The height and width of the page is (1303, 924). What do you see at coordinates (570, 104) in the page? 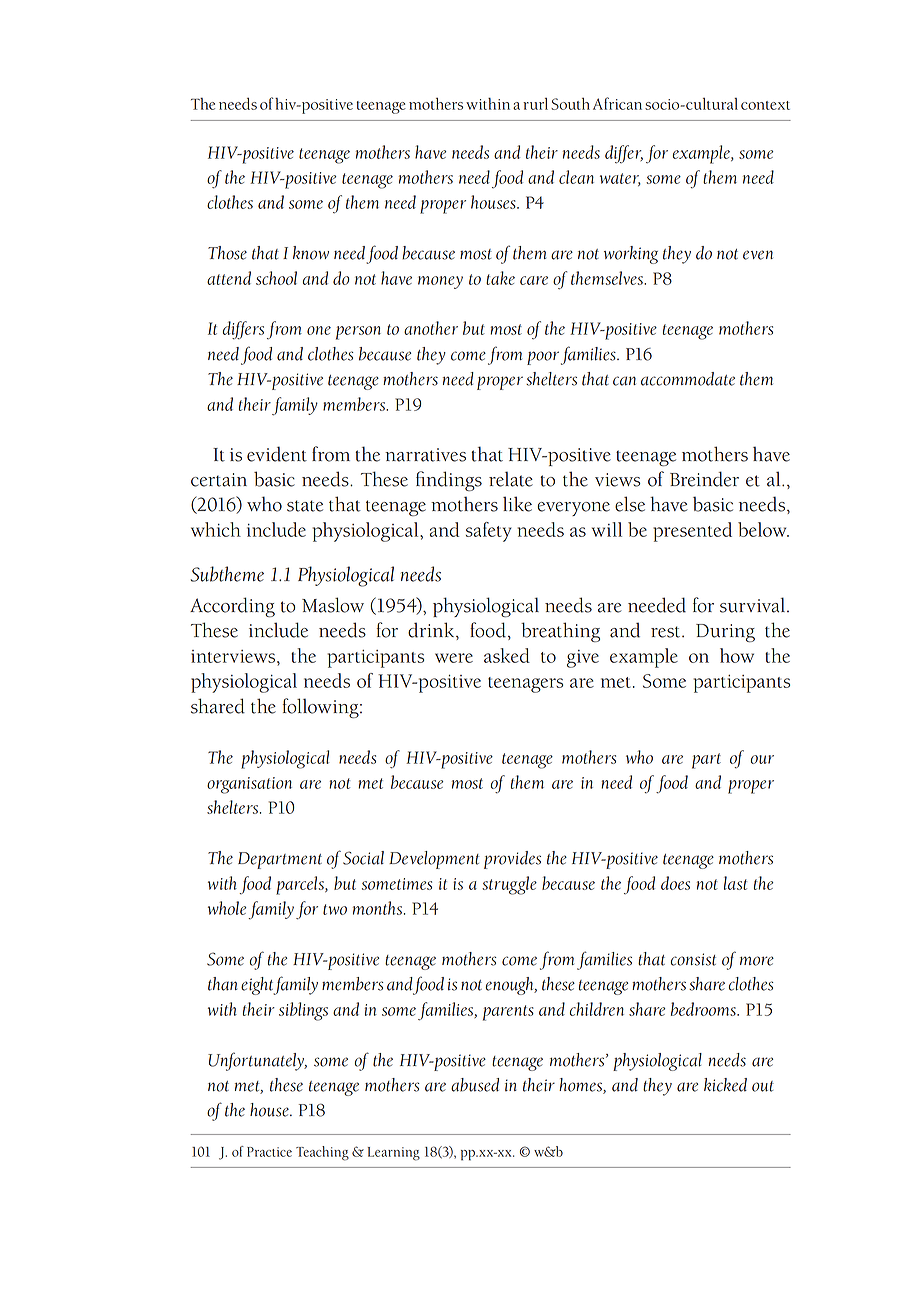
I see `South` at bounding box center [570, 104].
